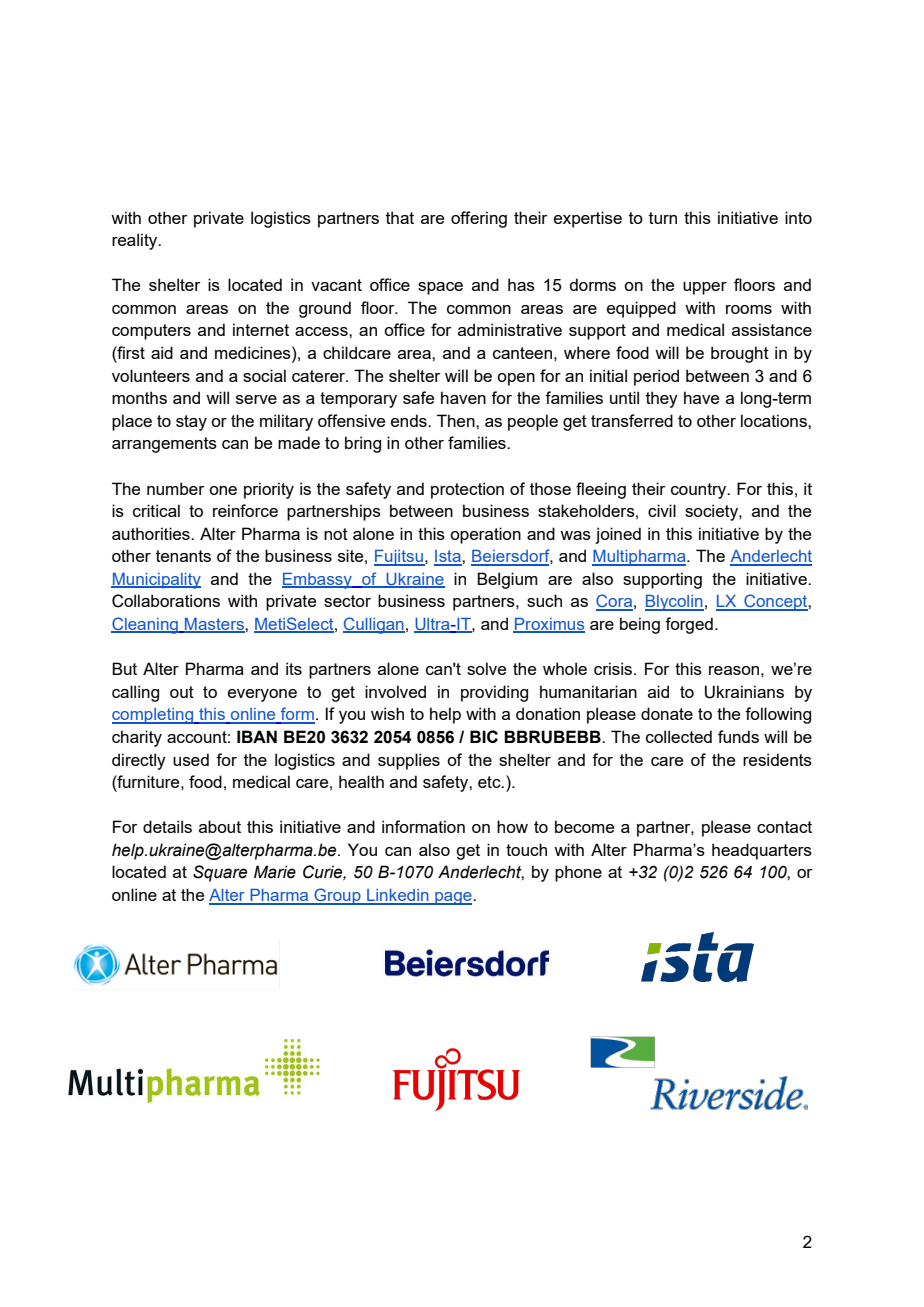 The width and height of the screenshot is (924, 1307). I want to click on page, so click(453, 898).
